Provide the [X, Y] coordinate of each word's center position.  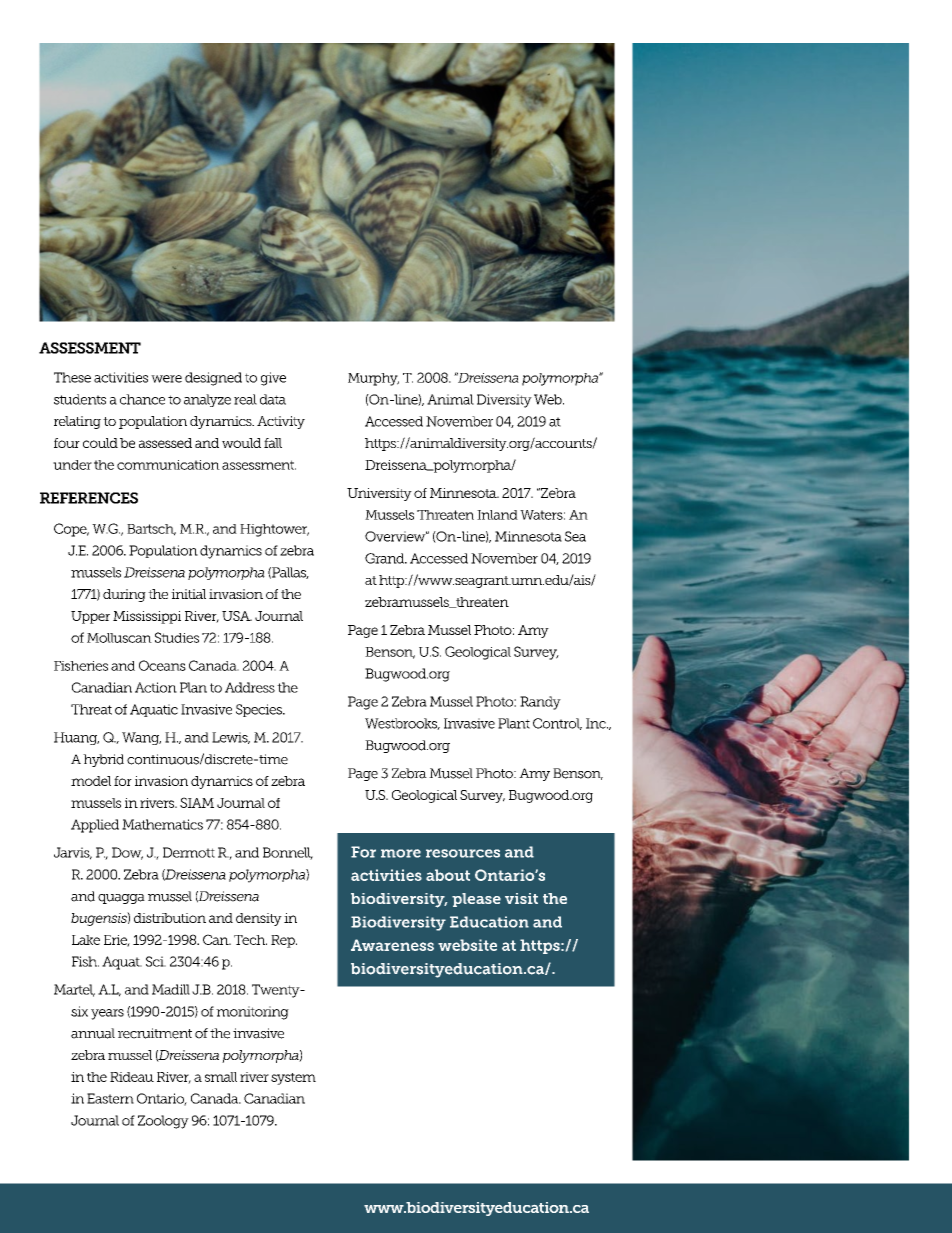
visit [521, 898]
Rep [284, 941]
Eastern [110, 1098]
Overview [396, 536]
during [124, 595]
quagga [121, 899]
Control [557, 724]
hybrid [103, 760]
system [293, 1079]
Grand [386, 558]
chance [142, 399]
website [467, 945]
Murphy [373, 379]
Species [260, 710]
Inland [497, 515]
